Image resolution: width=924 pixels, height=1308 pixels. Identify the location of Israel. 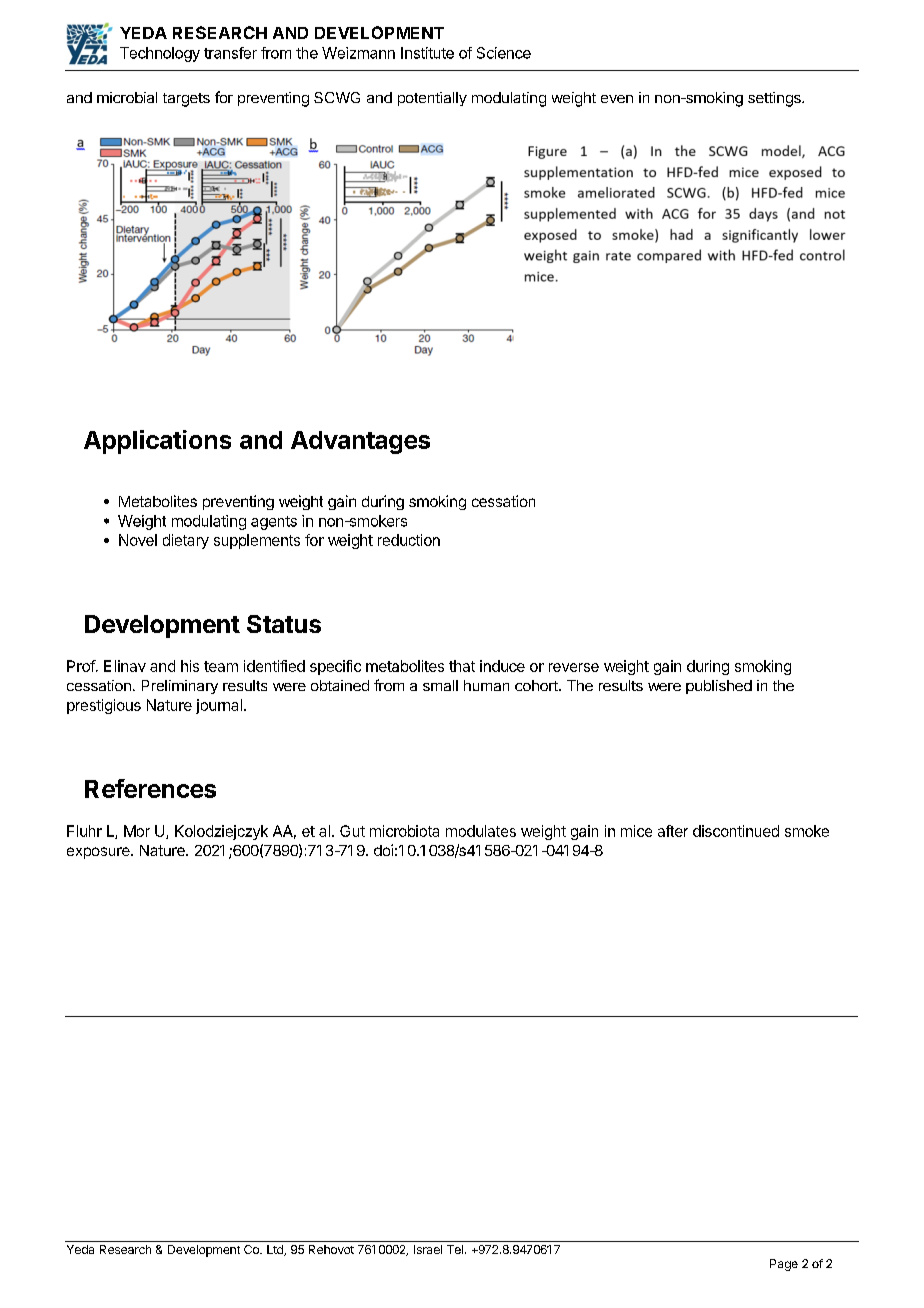
(428, 1249).
